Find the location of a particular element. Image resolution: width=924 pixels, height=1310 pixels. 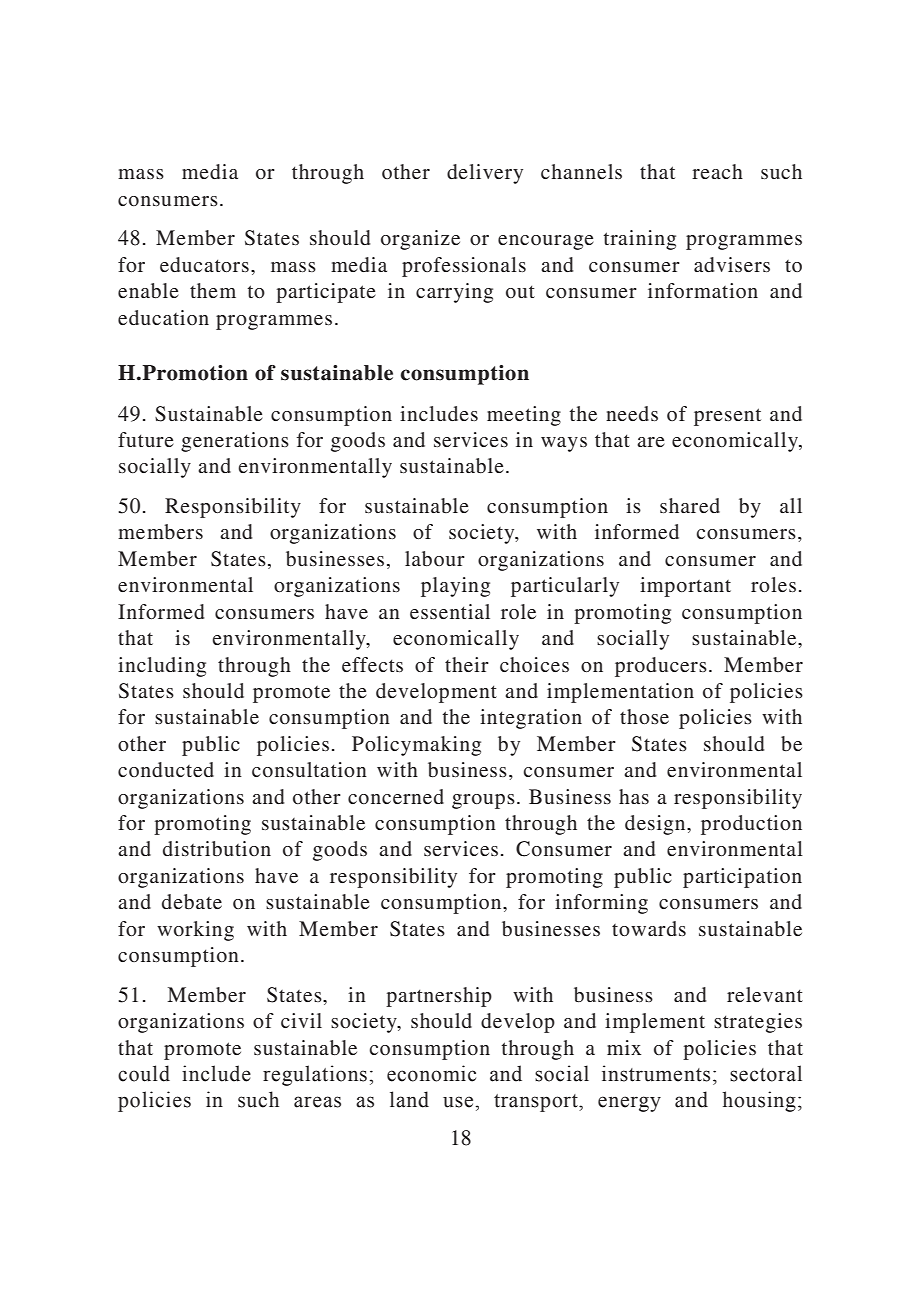

production is located at coordinates (751, 825).
